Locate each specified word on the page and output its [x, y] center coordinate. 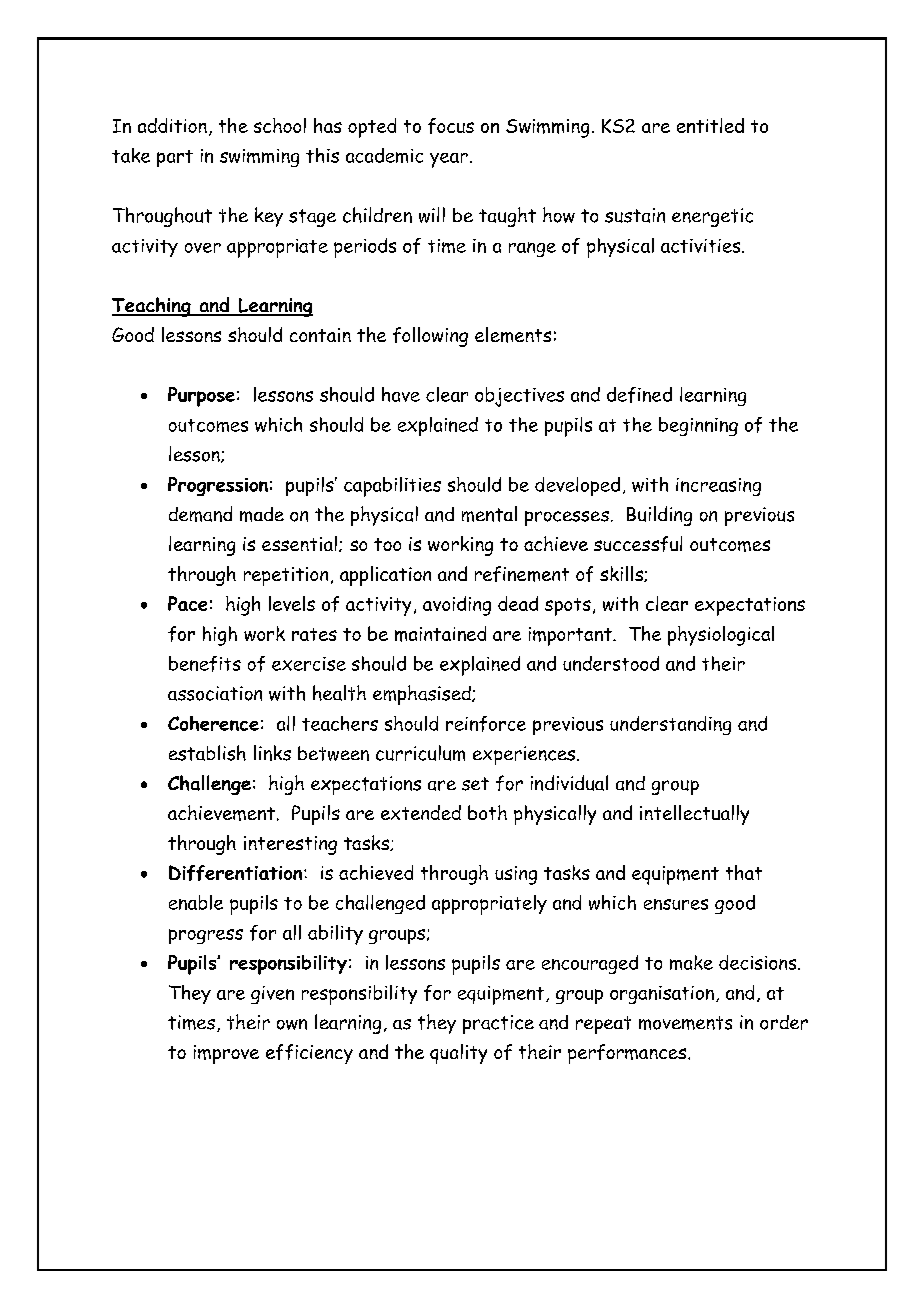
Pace [187, 603]
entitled [710, 125]
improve [226, 1054]
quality [458, 1054]
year [449, 160]
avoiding [457, 606]
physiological [721, 636]
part [175, 158]
